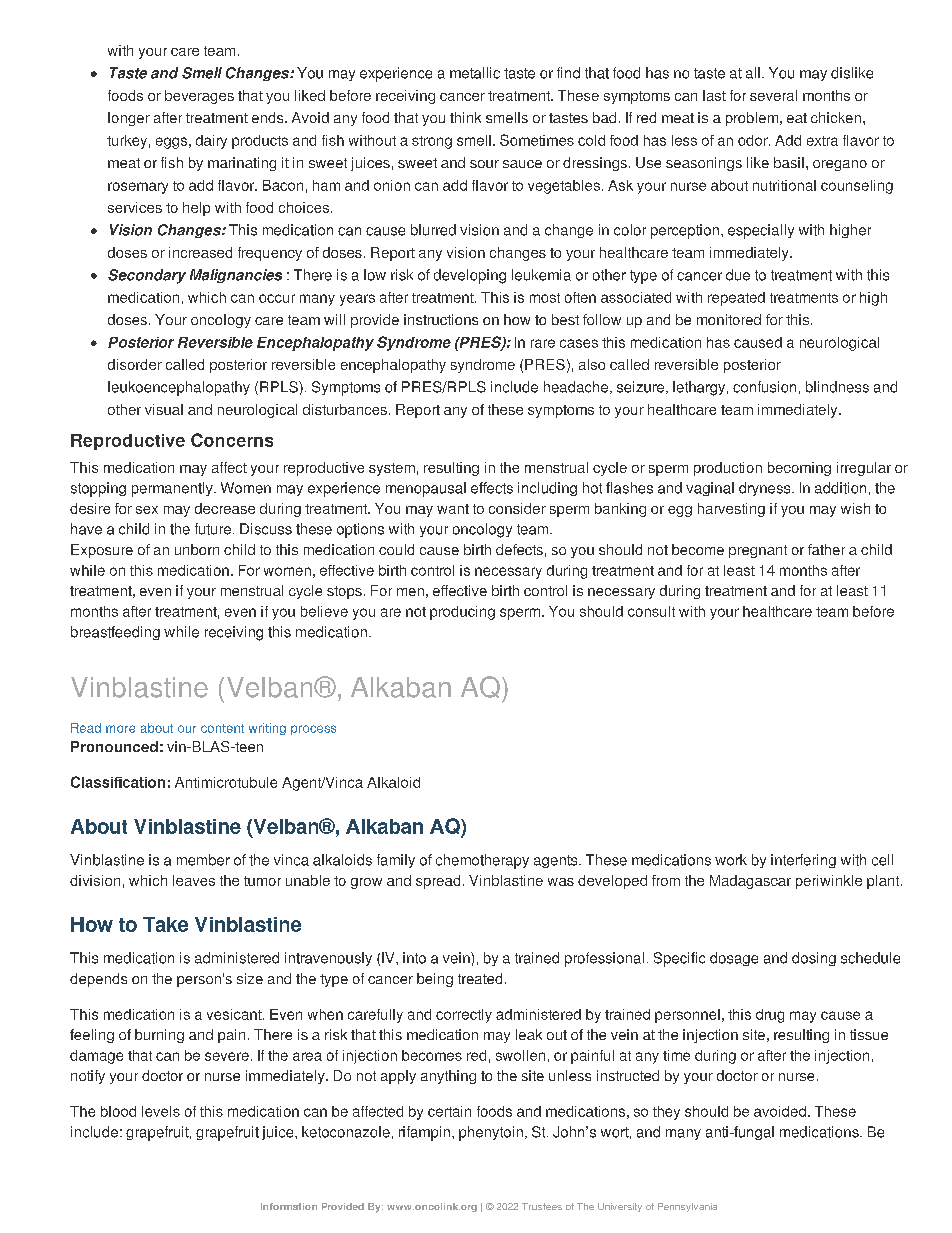  Describe the element at coordinates (161, 1111) in the document. I see `levels` at that location.
